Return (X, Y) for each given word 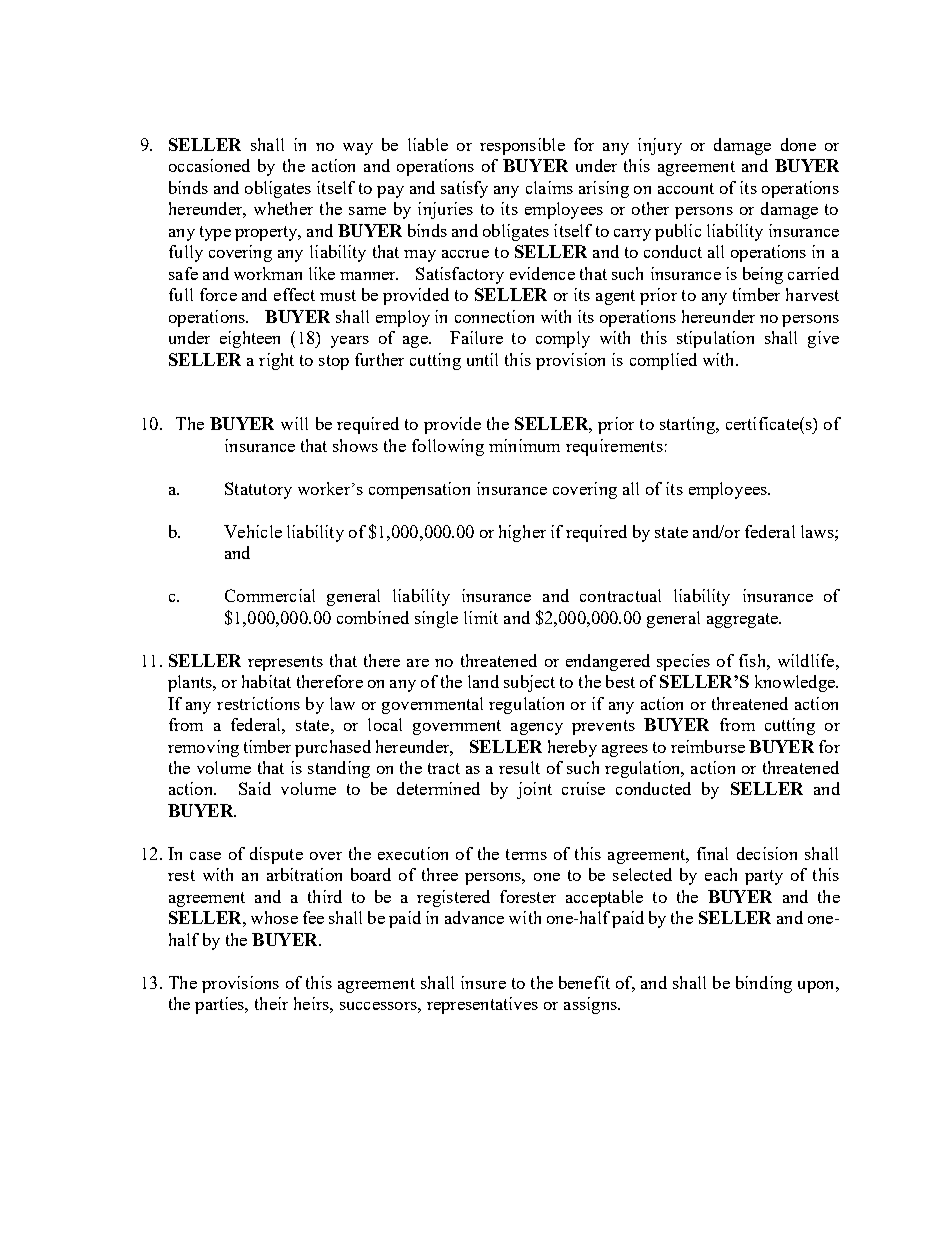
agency (537, 729)
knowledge (796, 683)
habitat (266, 681)
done (798, 144)
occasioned (209, 165)
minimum (524, 445)
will (294, 423)
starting (688, 425)
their (271, 1003)
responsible (522, 146)
